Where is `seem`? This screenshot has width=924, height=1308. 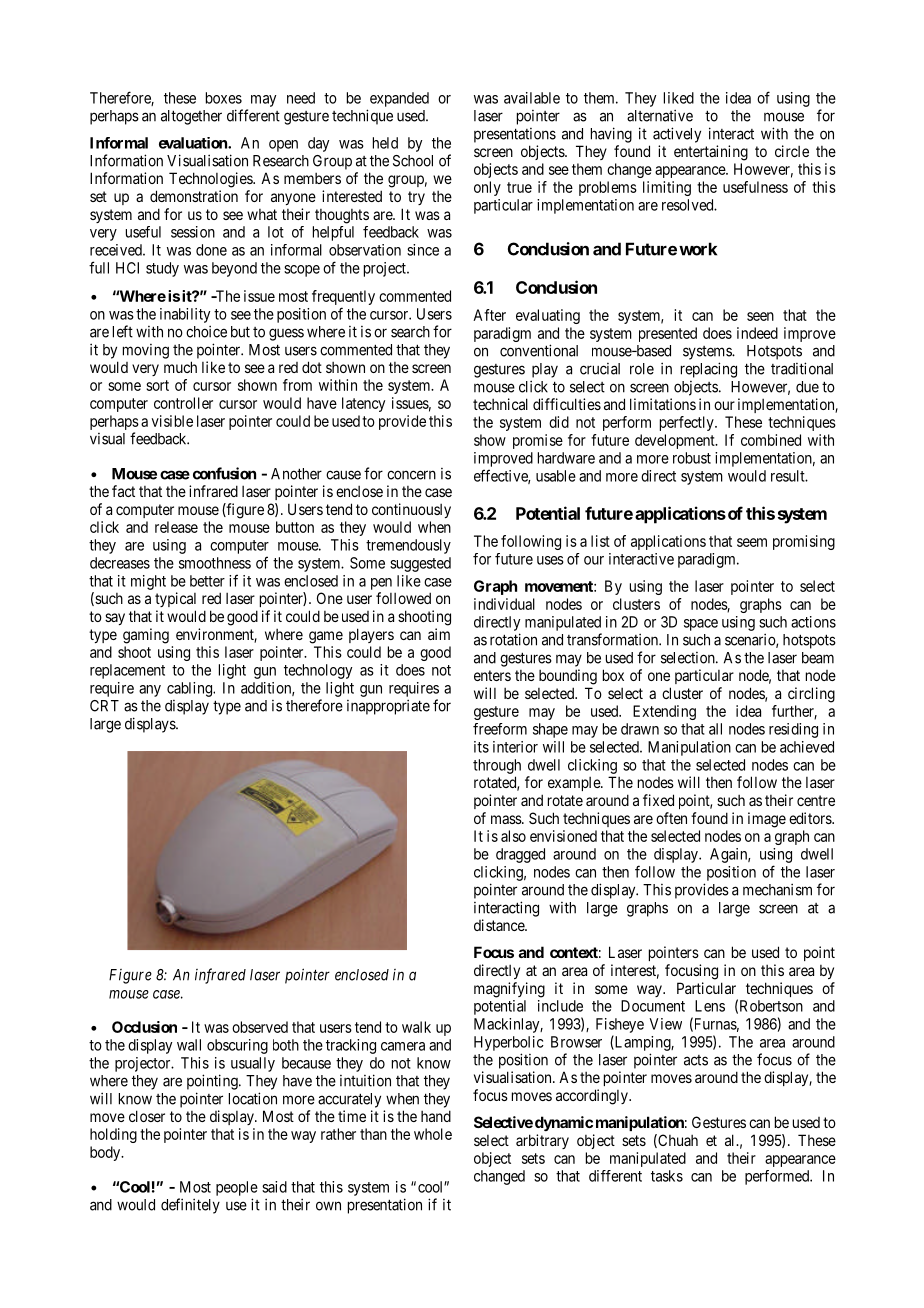
seem is located at coordinates (752, 542).
